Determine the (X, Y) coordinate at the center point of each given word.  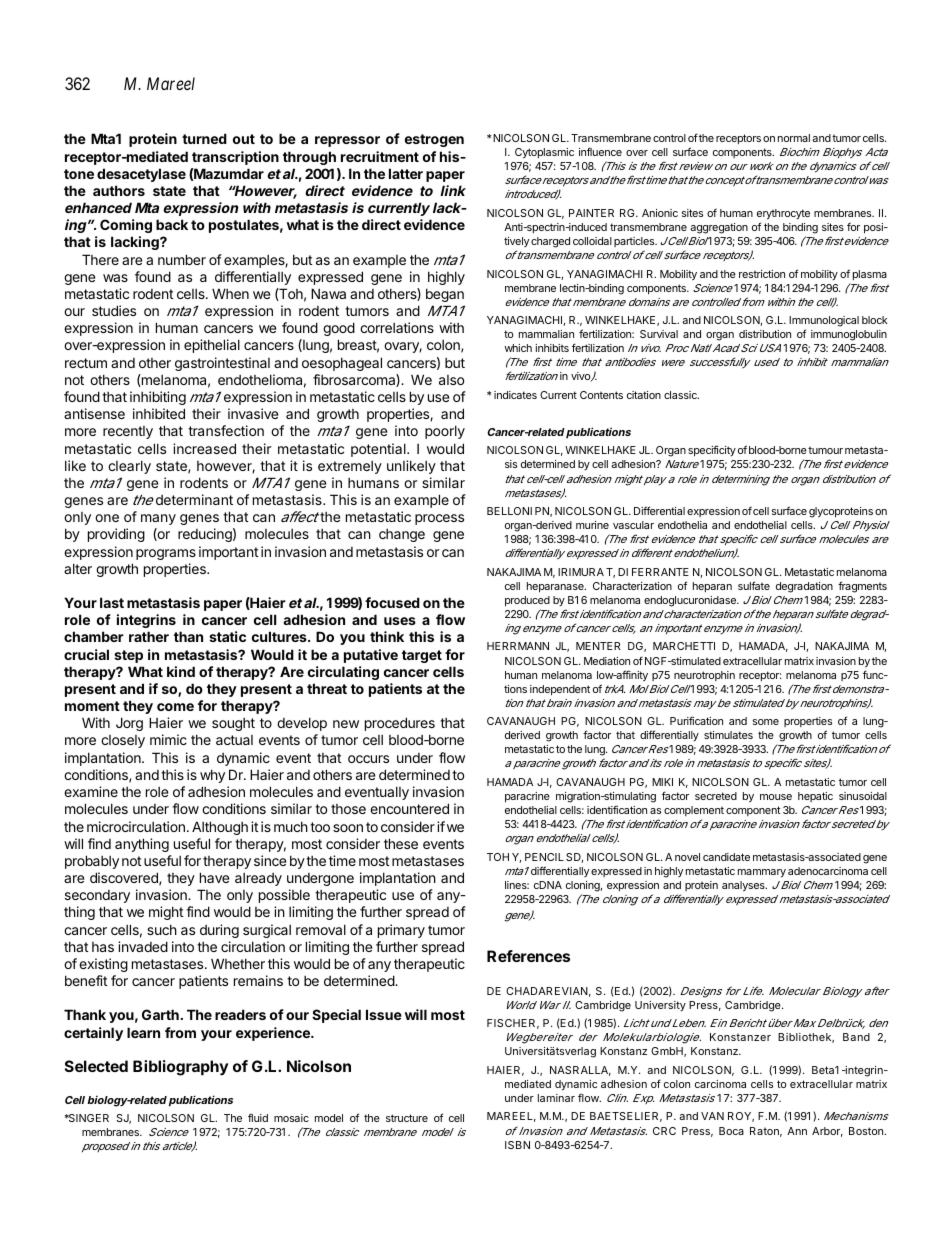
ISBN (517, 1145)
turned (204, 138)
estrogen (434, 140)
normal (794, 138)
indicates (515, 395)
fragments (862, 587)
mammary (762, 873)
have (214, 877)
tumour (825, 450)
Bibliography (180, 1068)
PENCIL (544, 857)
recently (128, 432)
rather (149, 636)
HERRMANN (518, 646)
